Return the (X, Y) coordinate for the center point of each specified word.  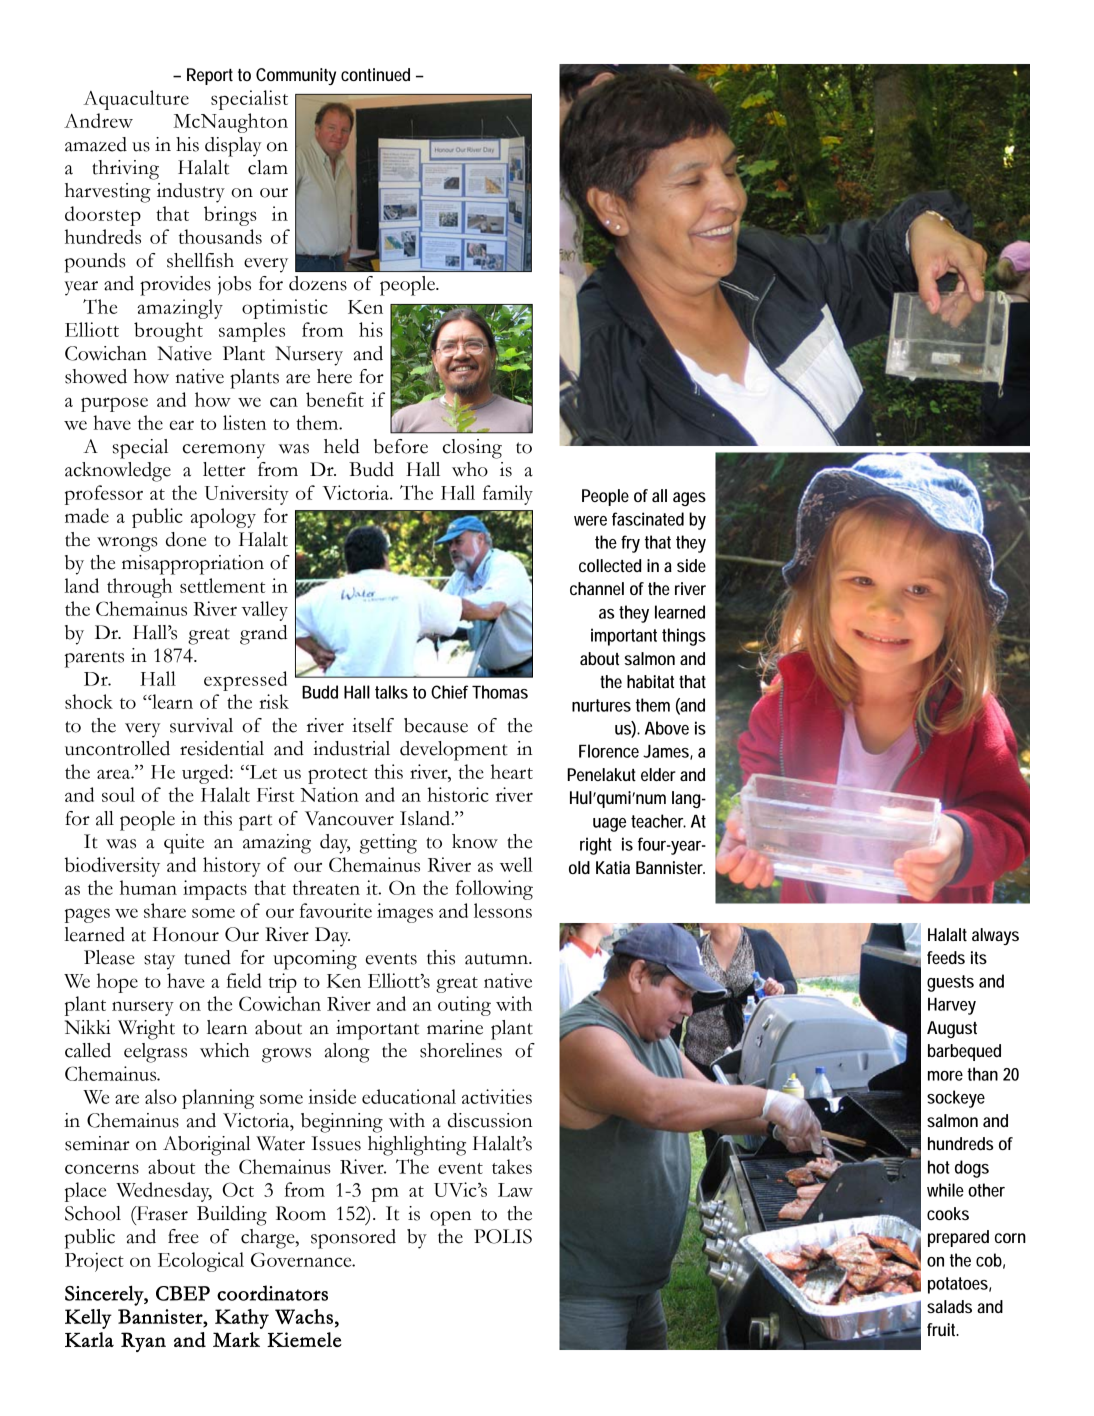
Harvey (952, 1006)
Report (210, 76)
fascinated (648, 519)
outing (464, 1006)
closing (472, 449)
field (244, 980)
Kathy (242, 1319)
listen (244, 422)
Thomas (500, 692)
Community (296, 76)
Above (667, 728)
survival (201, 725)
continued (375, 74)
